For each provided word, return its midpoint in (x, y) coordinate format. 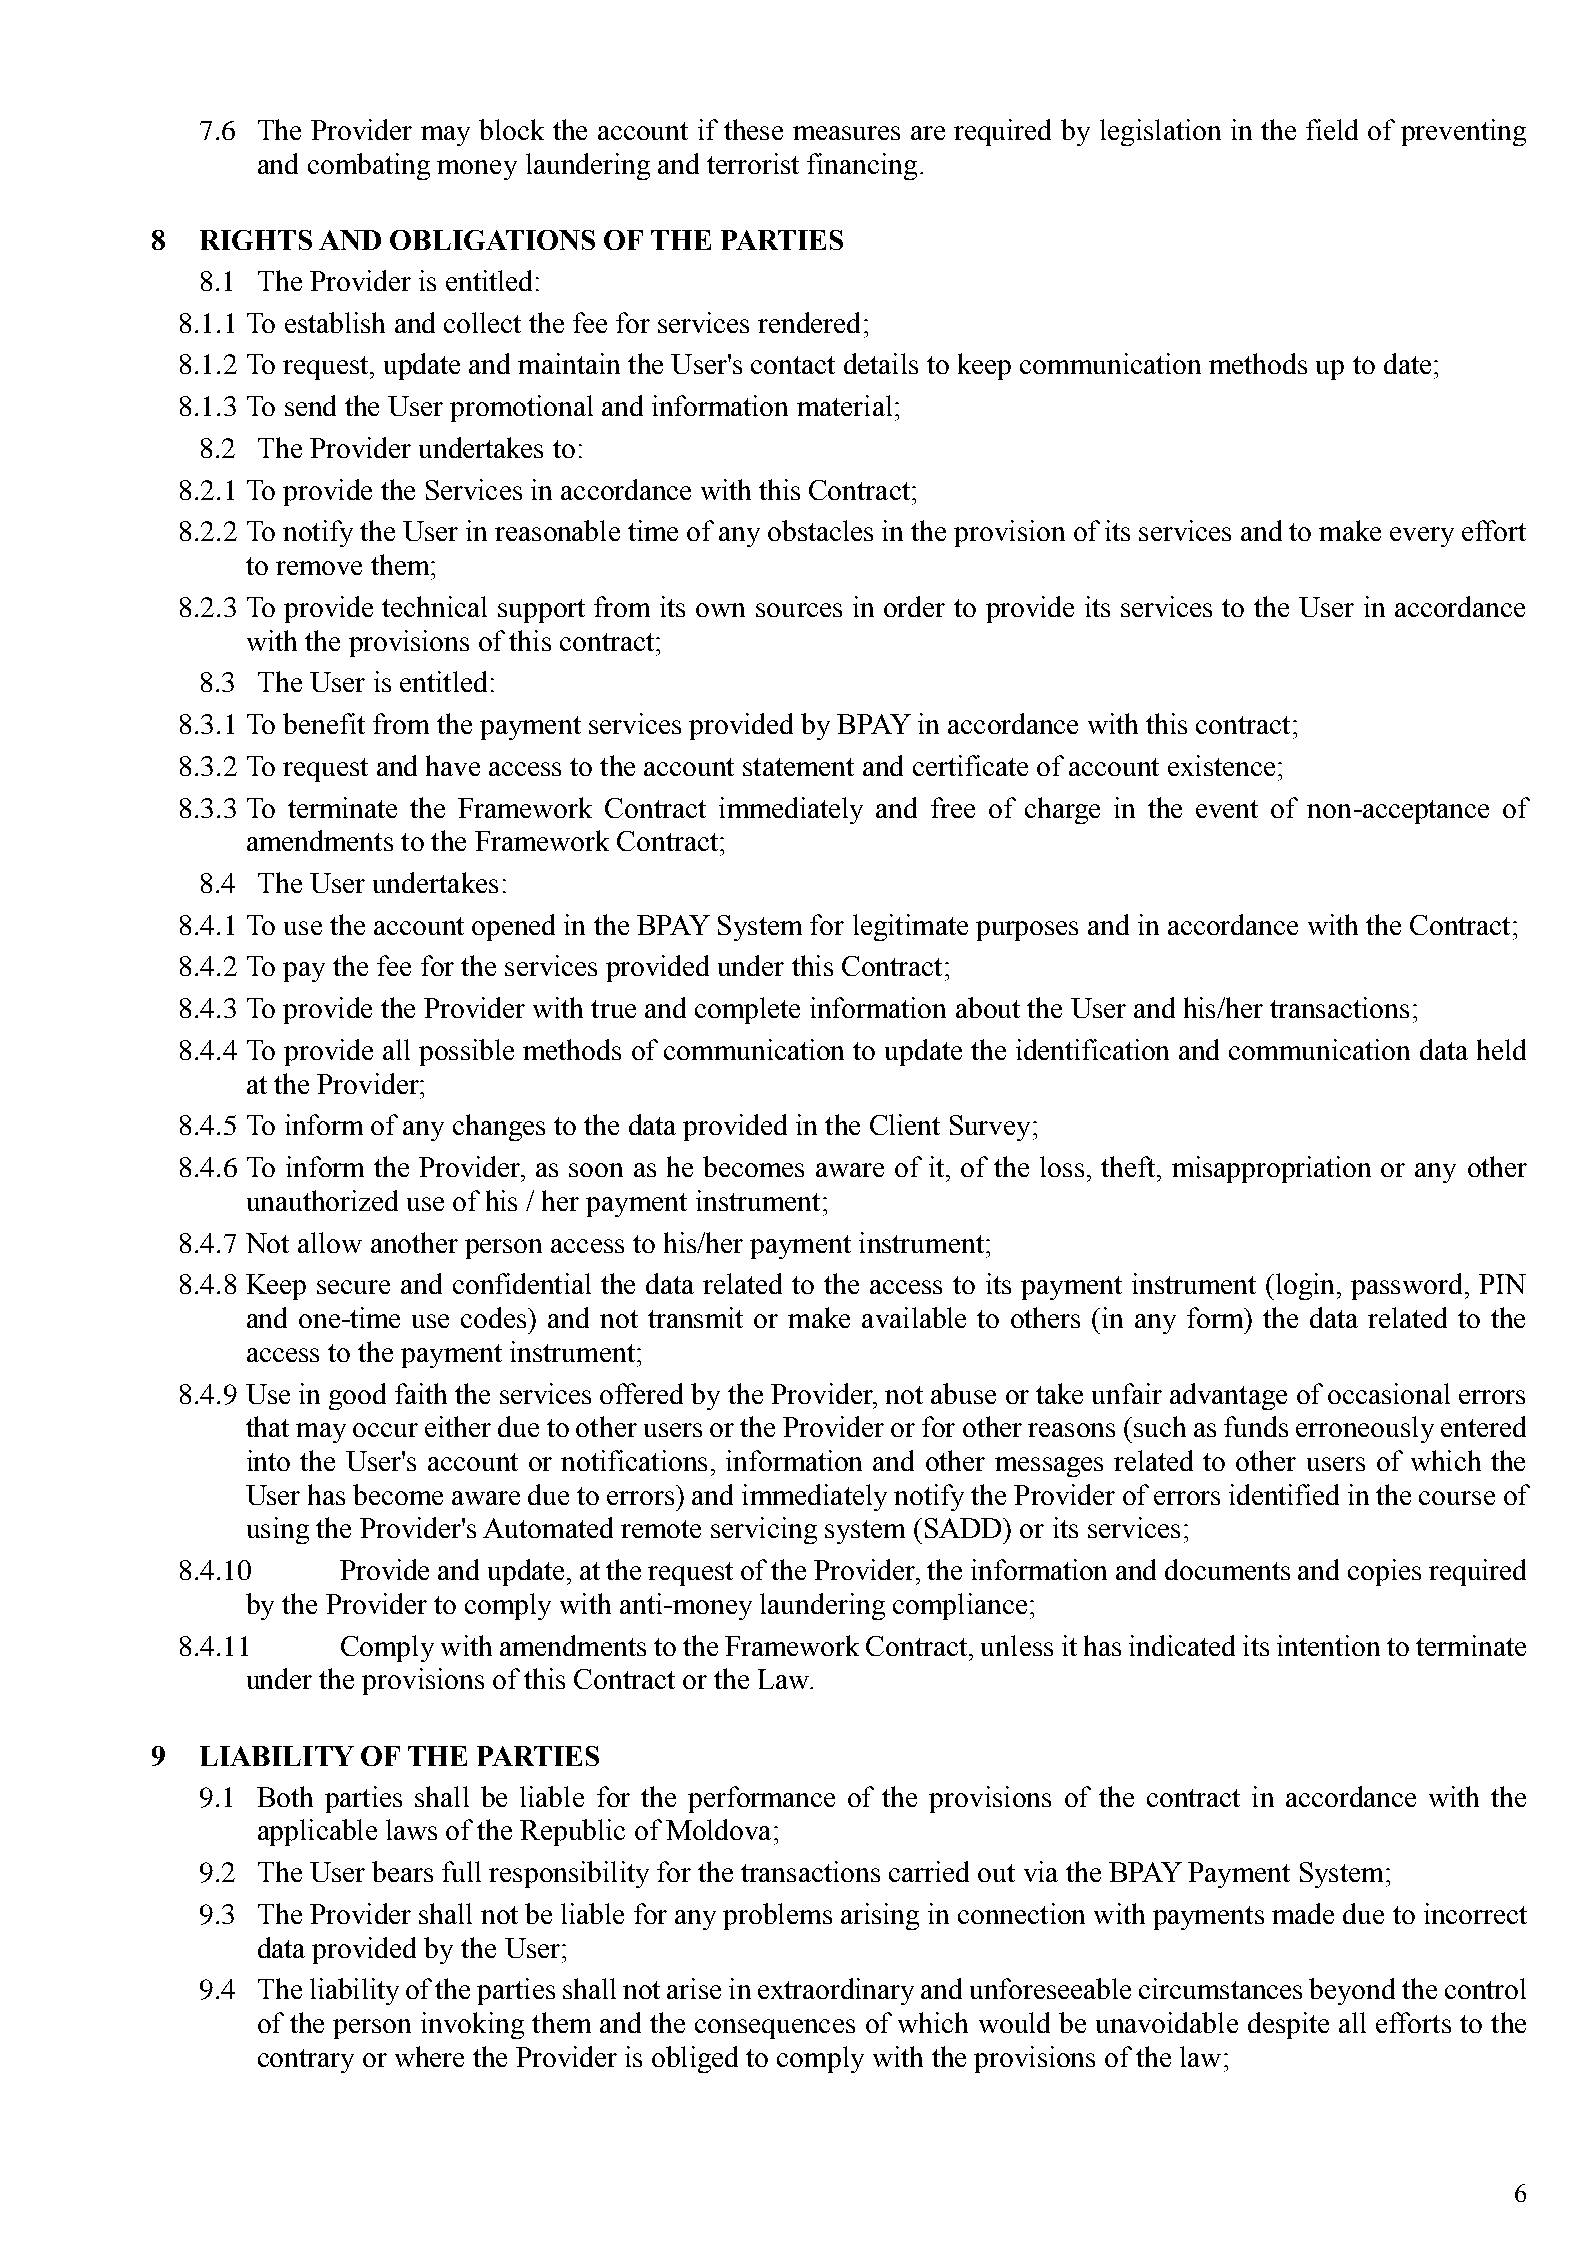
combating (369, 166)
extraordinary (836, 1991)
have (453, 765)
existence (1221, 765)
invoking (472, 2025)
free (953, 807)
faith (421, 1393)
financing (862, 166)
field (1332, 129)
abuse (963, 1393)
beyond (1352, 1991)
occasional (1389, 1393)
